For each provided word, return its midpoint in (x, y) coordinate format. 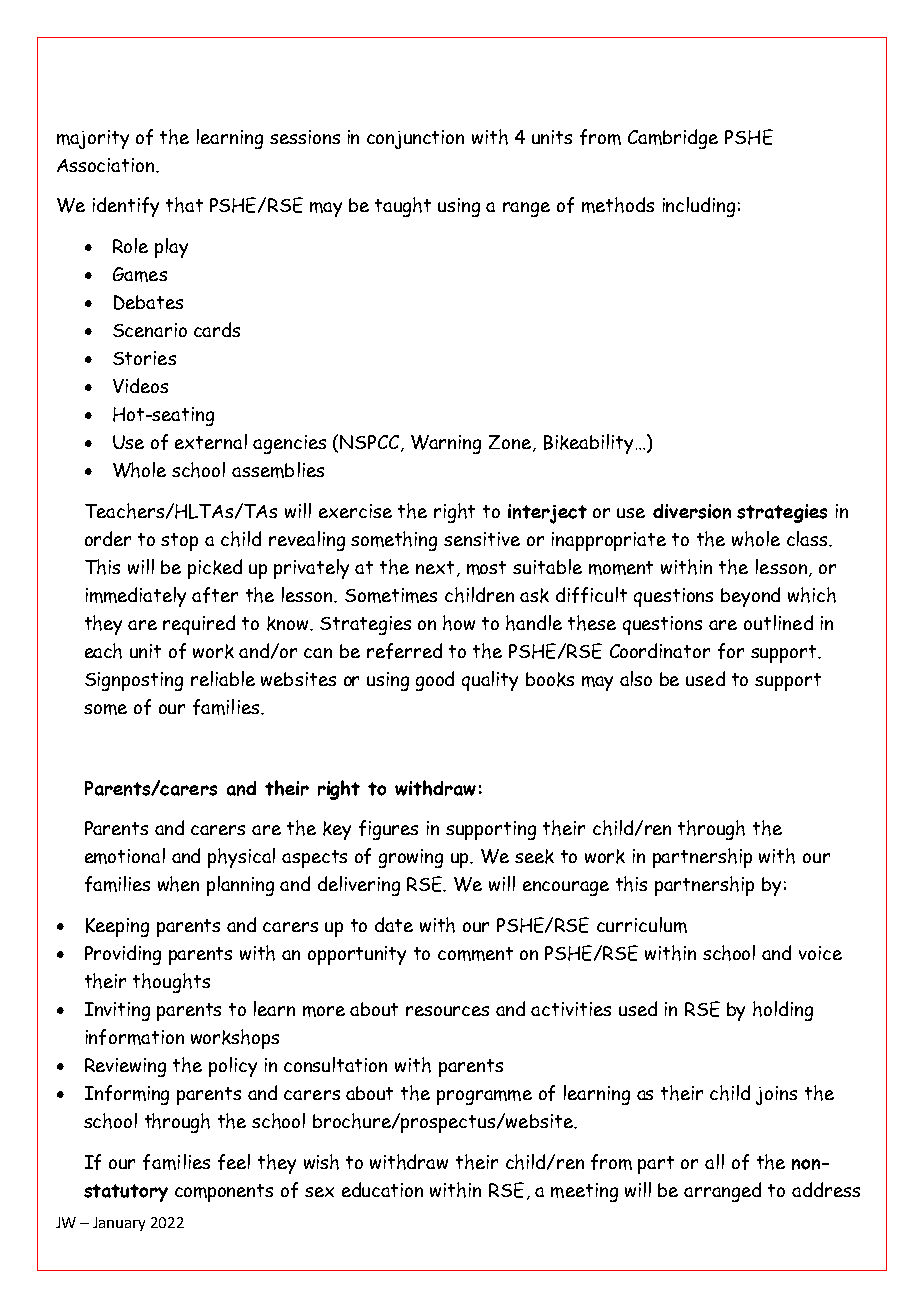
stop (179, 542)
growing (411, 858)
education (382, 1189)
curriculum (642, 925)
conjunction (415, 139)
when (178, 884)
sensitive (482, 539)
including (699, 207)
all (714, 1161)
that (184, 205)
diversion (692, 511)
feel (234, 1162)
